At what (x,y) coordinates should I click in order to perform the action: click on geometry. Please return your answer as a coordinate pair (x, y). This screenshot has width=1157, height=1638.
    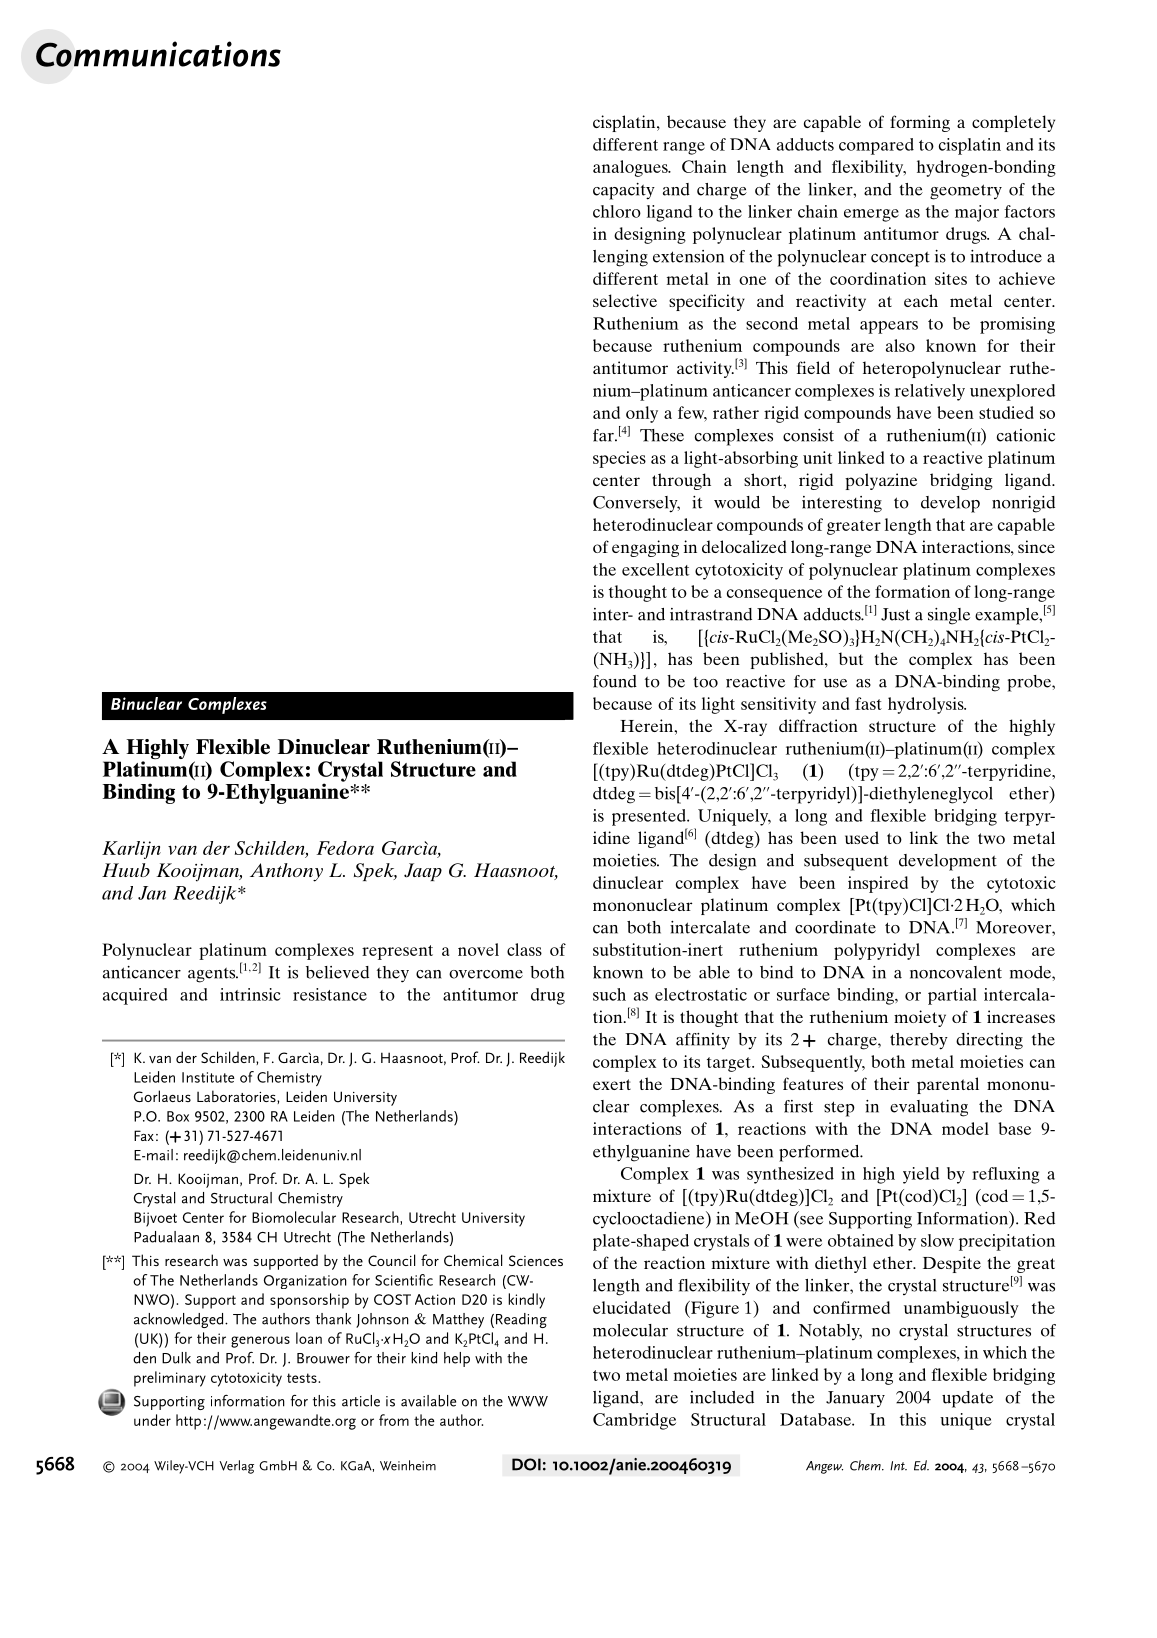
    Looking at the image, I should click on (966, 192).
